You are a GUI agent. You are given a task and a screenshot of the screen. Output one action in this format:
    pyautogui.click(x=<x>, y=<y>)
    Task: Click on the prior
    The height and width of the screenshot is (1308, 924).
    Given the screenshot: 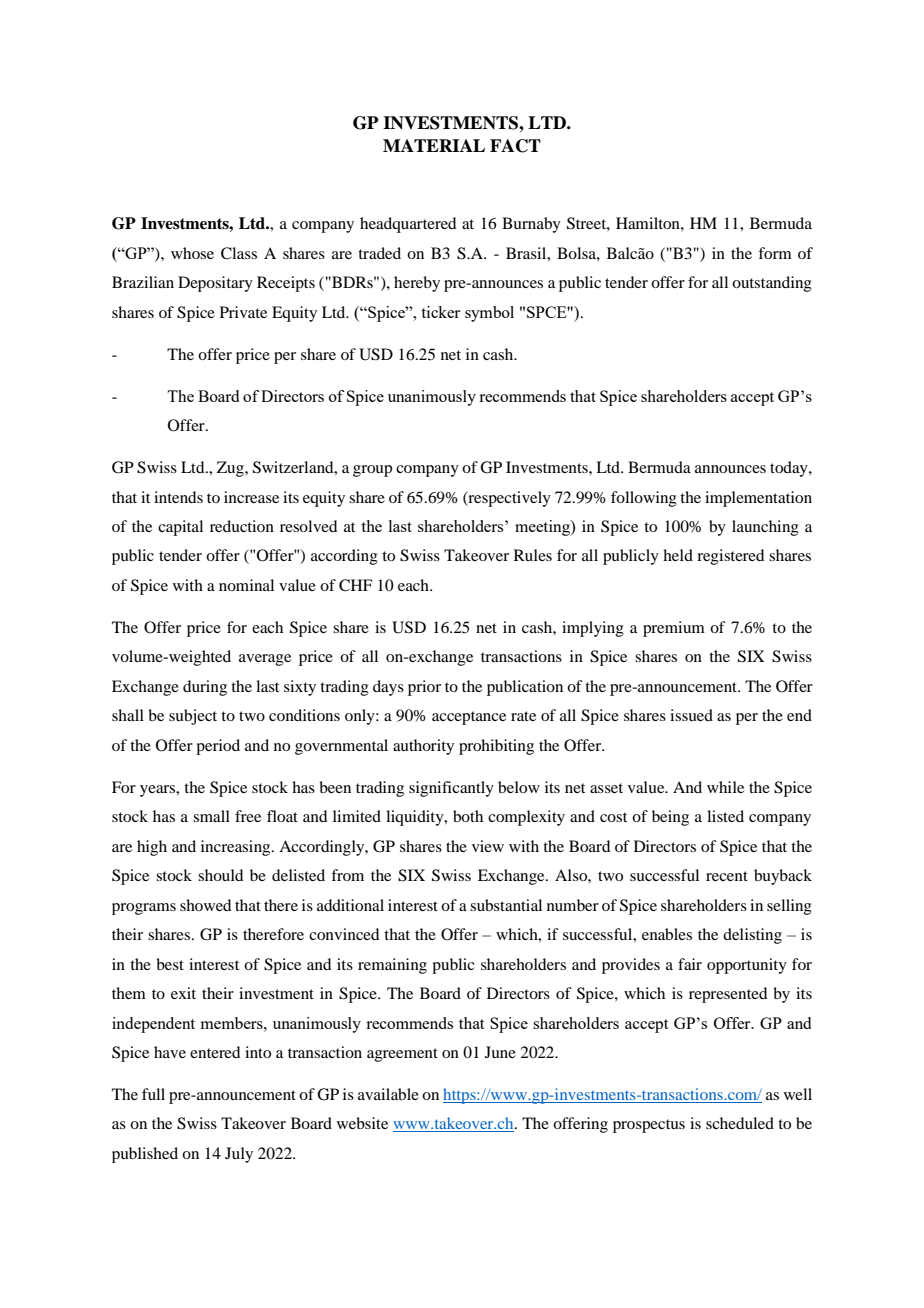 What is the action you would take?
    pyautogui.click(x=424, y=688)
